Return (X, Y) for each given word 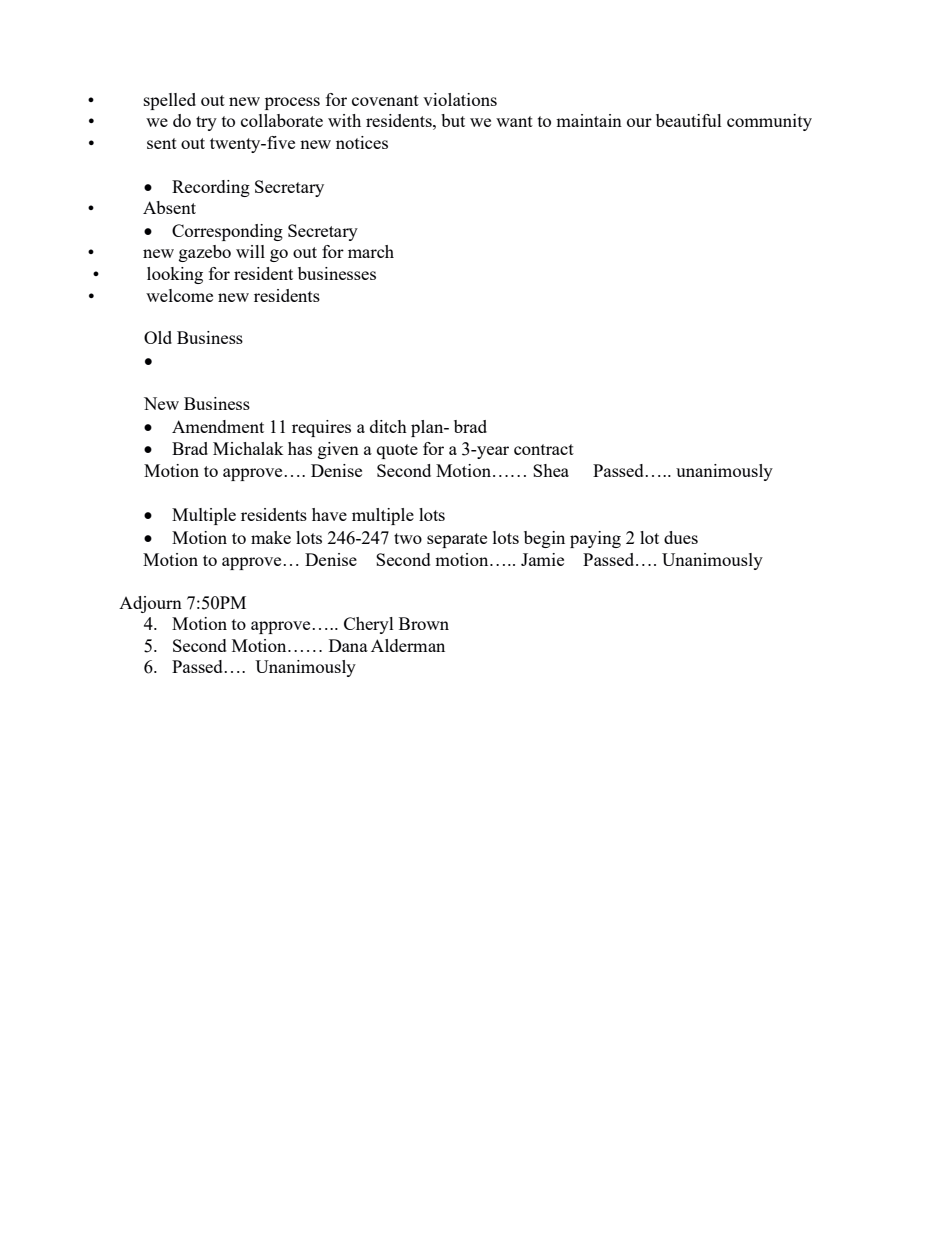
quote (397, 451)
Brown (424, 623)
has (300, 448)
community (769, 122)
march (371, 251)
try (206, 123)
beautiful (689, 120)
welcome (179, 295)
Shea (551, 470)
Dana (348, 645)
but (453, 120)
